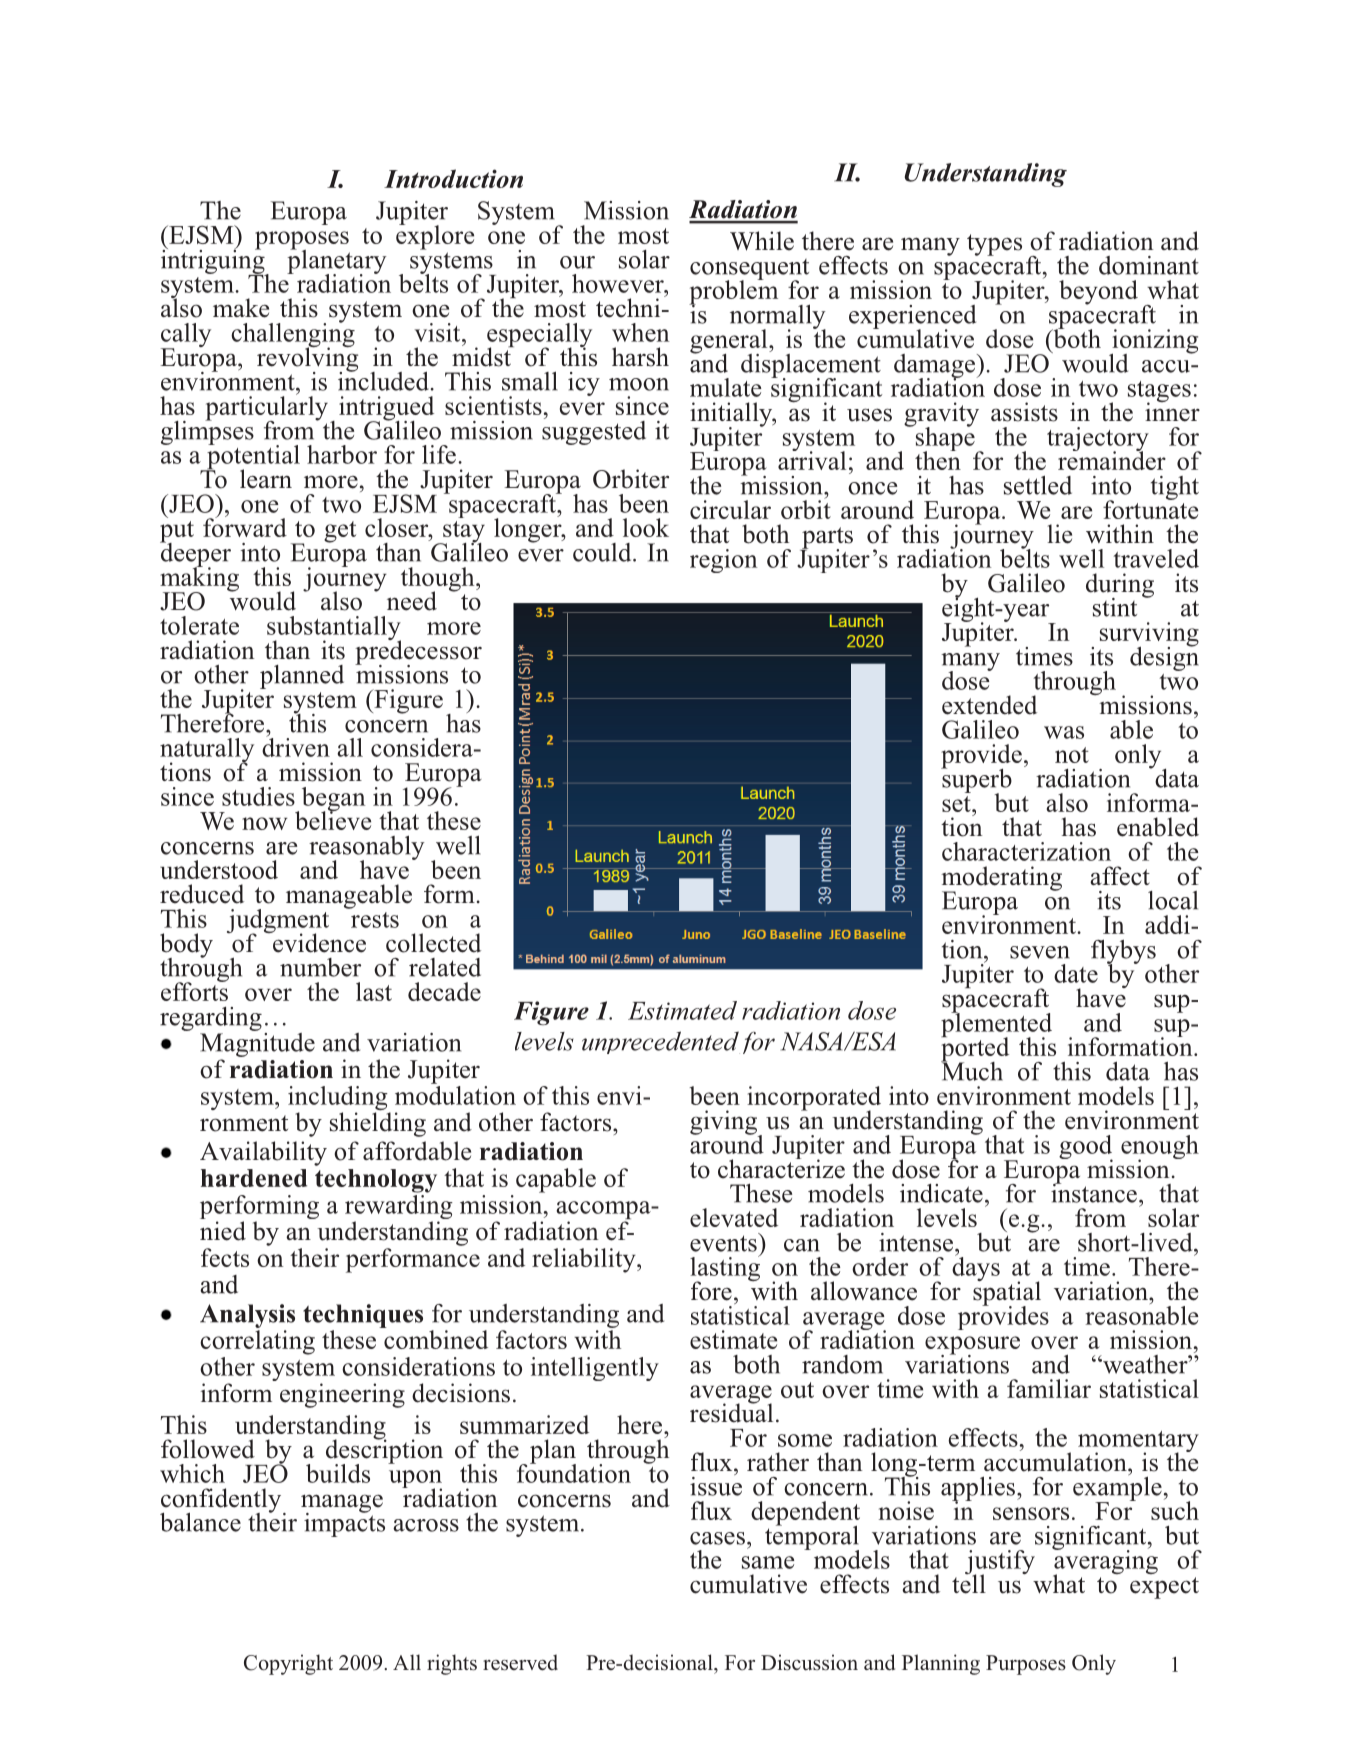  Describe the element at coordinates (288, 1664) in the screenshot. I see `Copyright` at that location.
